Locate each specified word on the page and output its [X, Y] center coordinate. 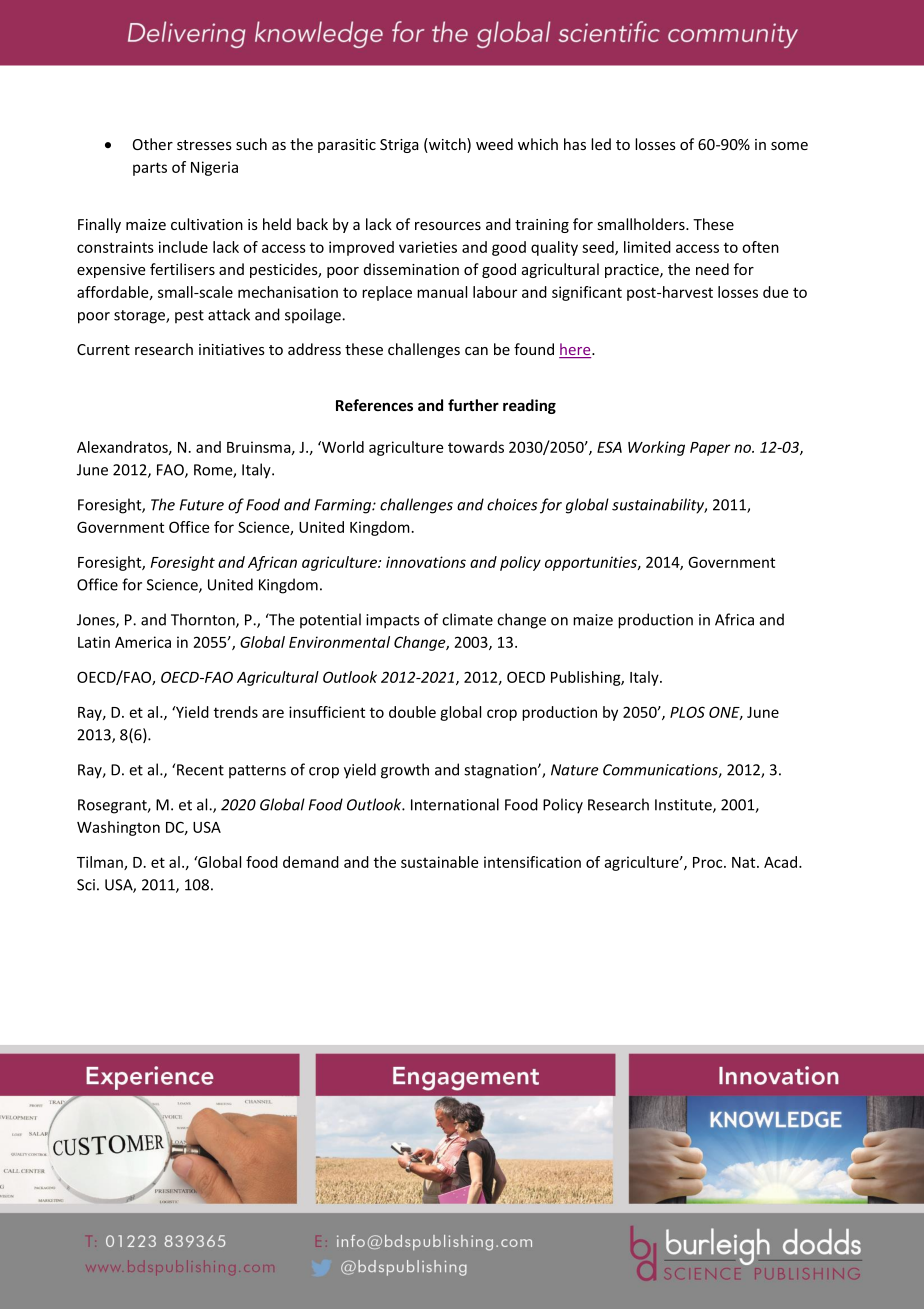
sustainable [439, 862]
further [473, 405]
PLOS [687, 712]
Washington [118, 828]
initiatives [232, 349]
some [789, 146]
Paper [710, 449]
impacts [392, 621]
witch [447, 145]
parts [150, 169]
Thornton [204, 620]
